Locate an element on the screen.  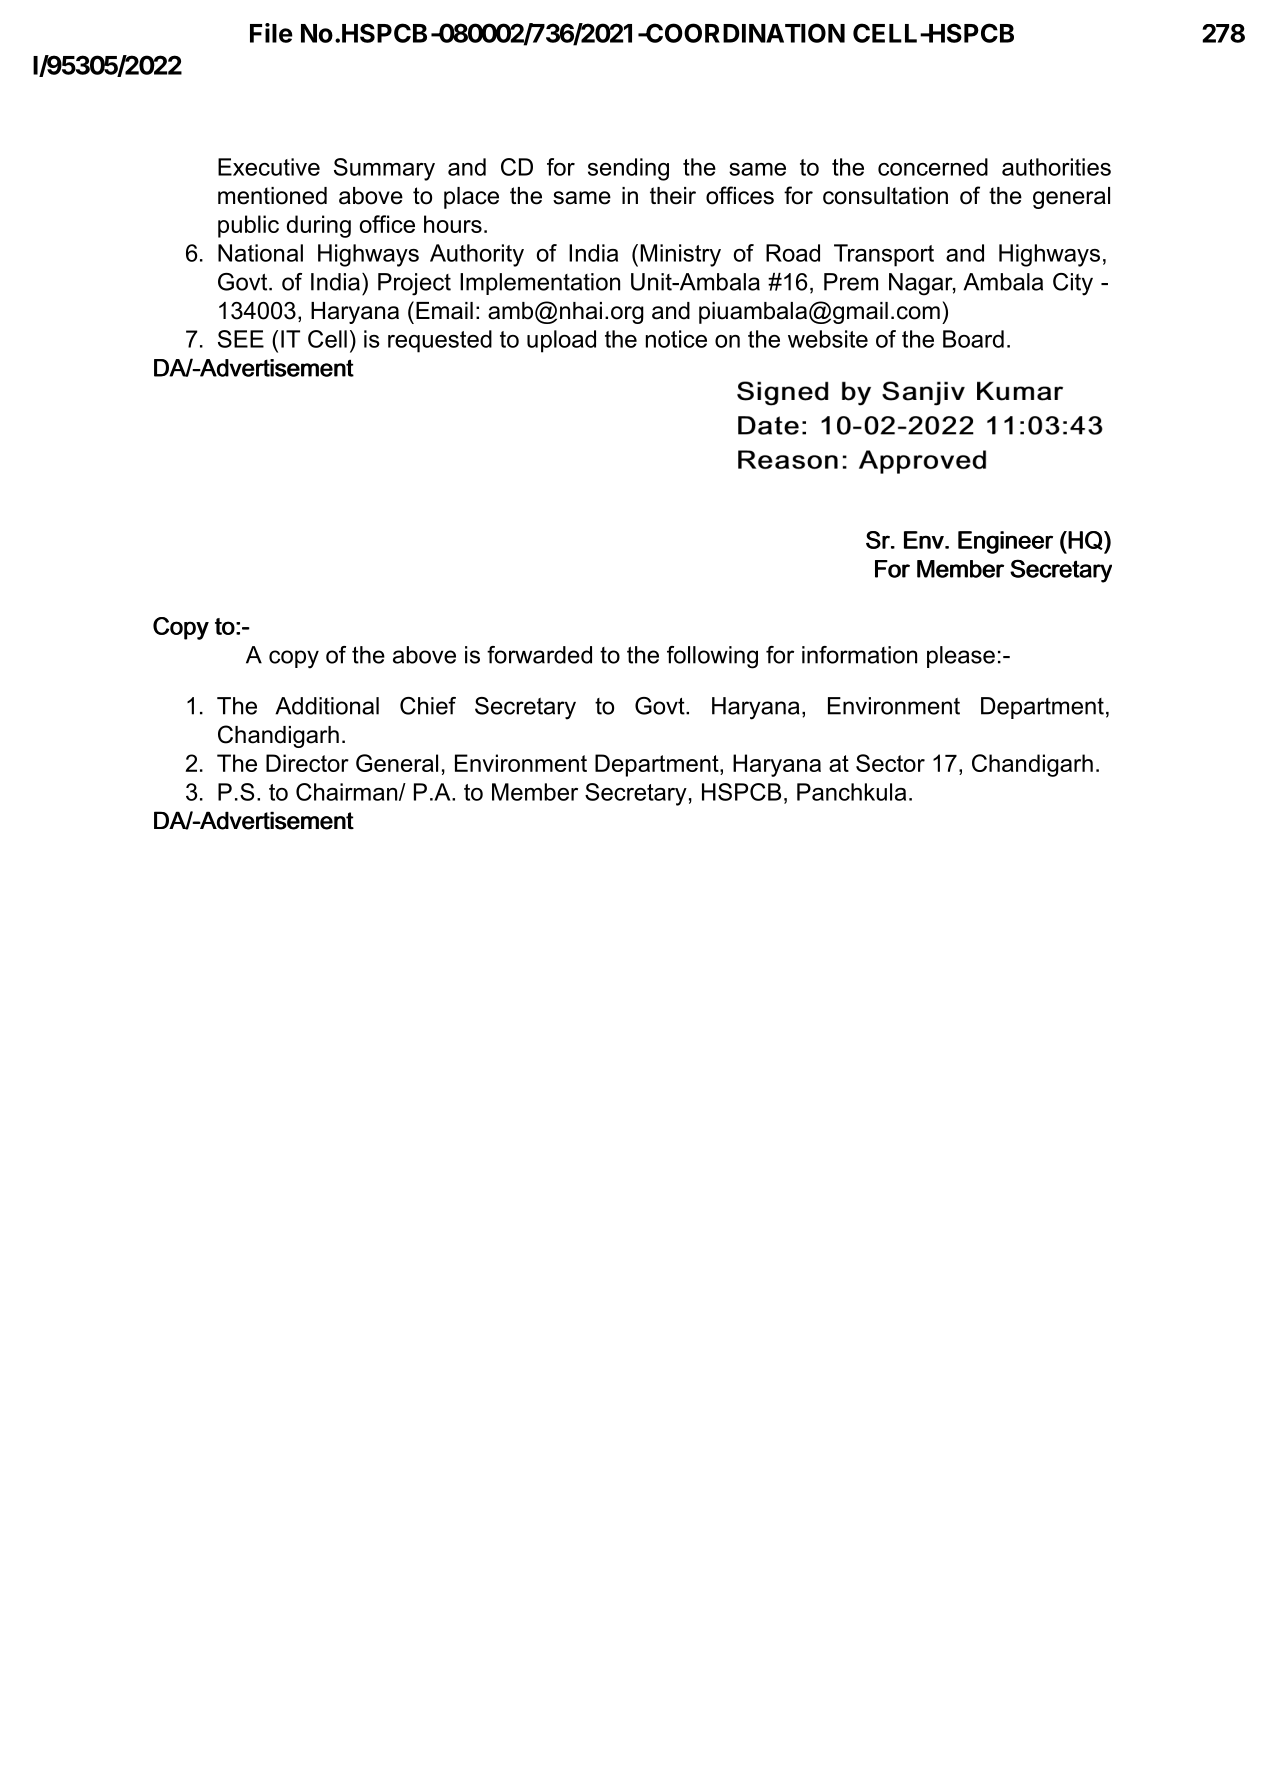
during is located at coordinates (319, 226).
